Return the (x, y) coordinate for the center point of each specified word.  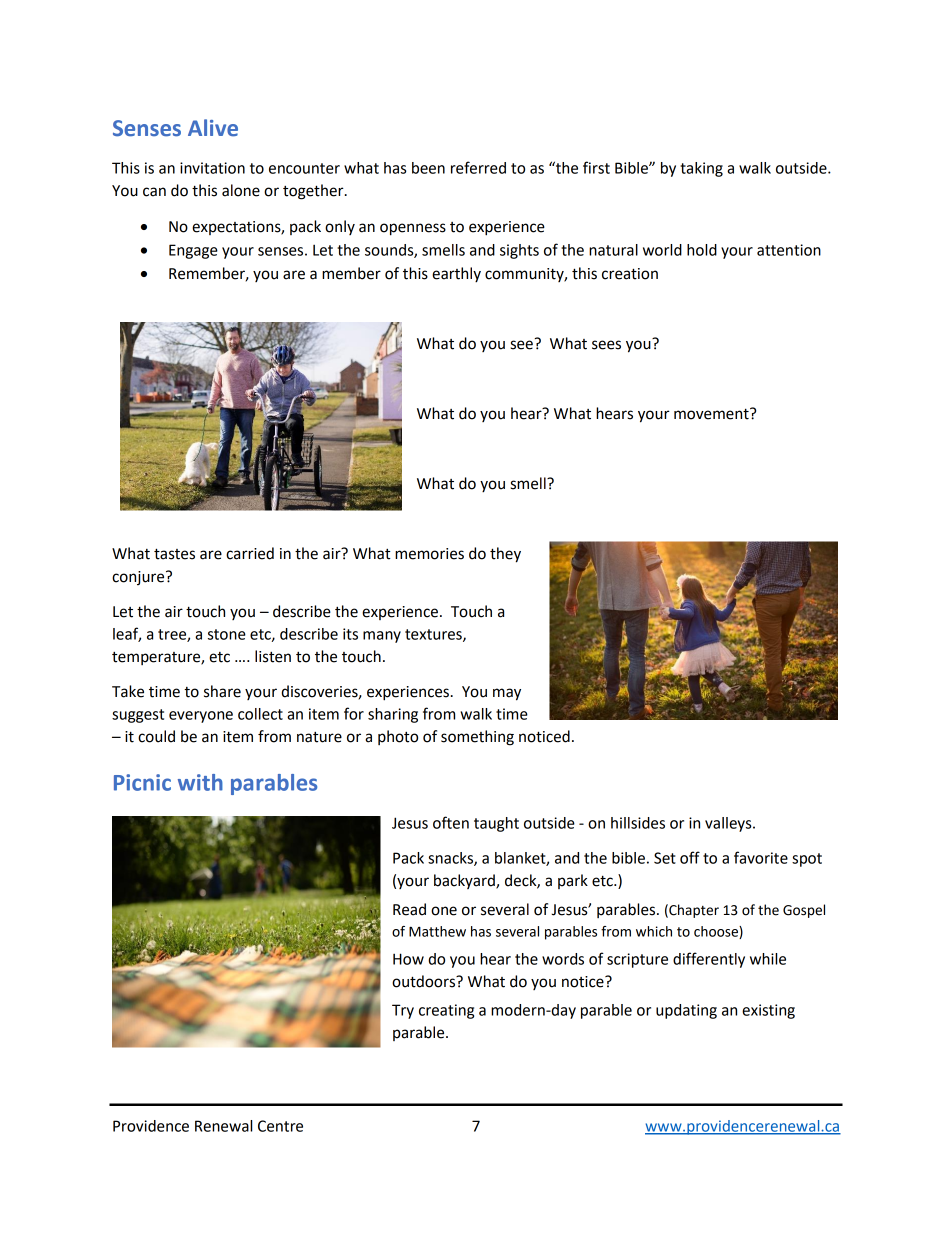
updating (686, 1011)
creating (446, 1011)
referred (478, 167)
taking (701, 169)
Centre (280, 1126)
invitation (212, 168)
